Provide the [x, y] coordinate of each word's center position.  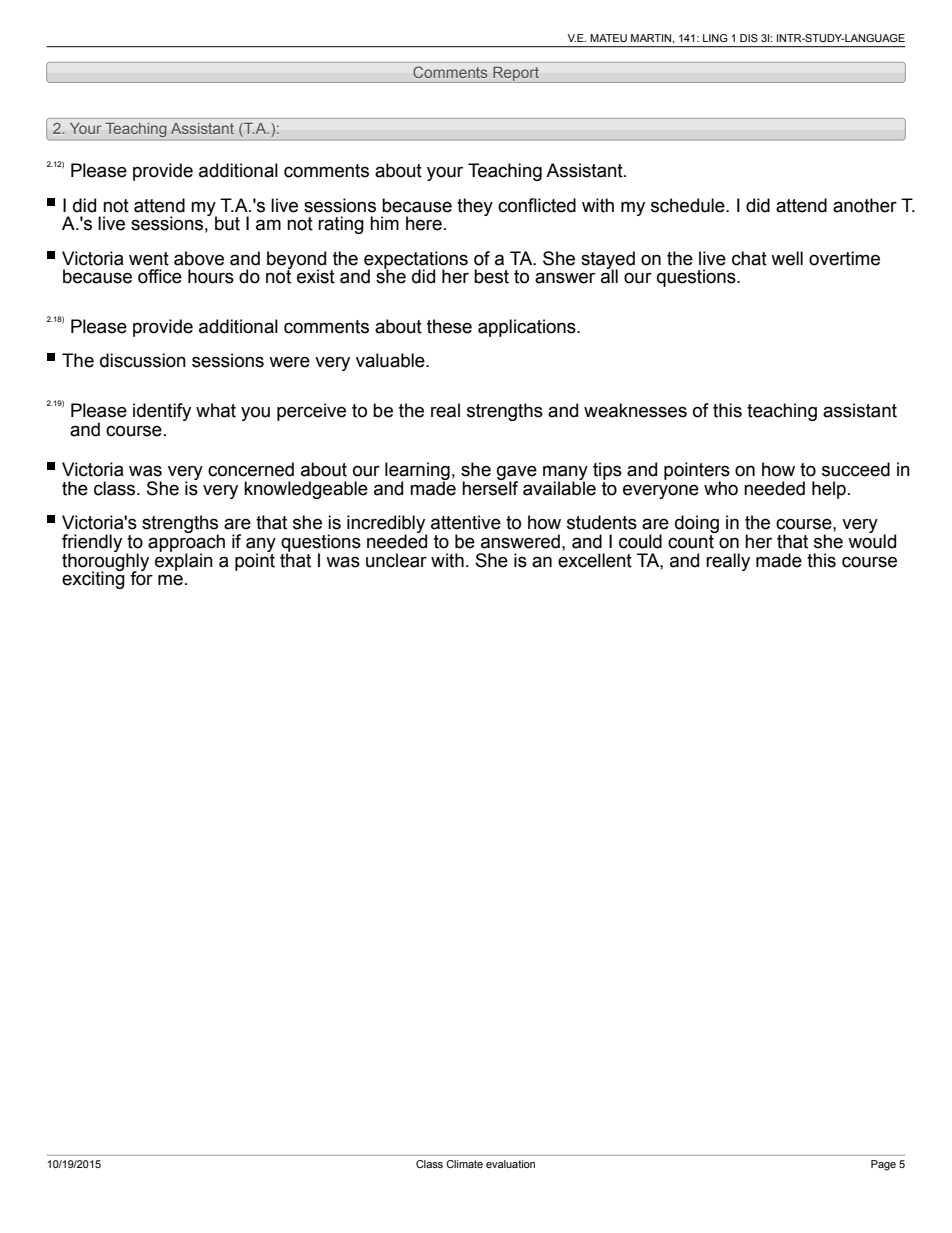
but [227, 223]
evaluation [510, 1164]
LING [715, 38]
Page [883, 1165]
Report [516, 75]
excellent [595, 560]
